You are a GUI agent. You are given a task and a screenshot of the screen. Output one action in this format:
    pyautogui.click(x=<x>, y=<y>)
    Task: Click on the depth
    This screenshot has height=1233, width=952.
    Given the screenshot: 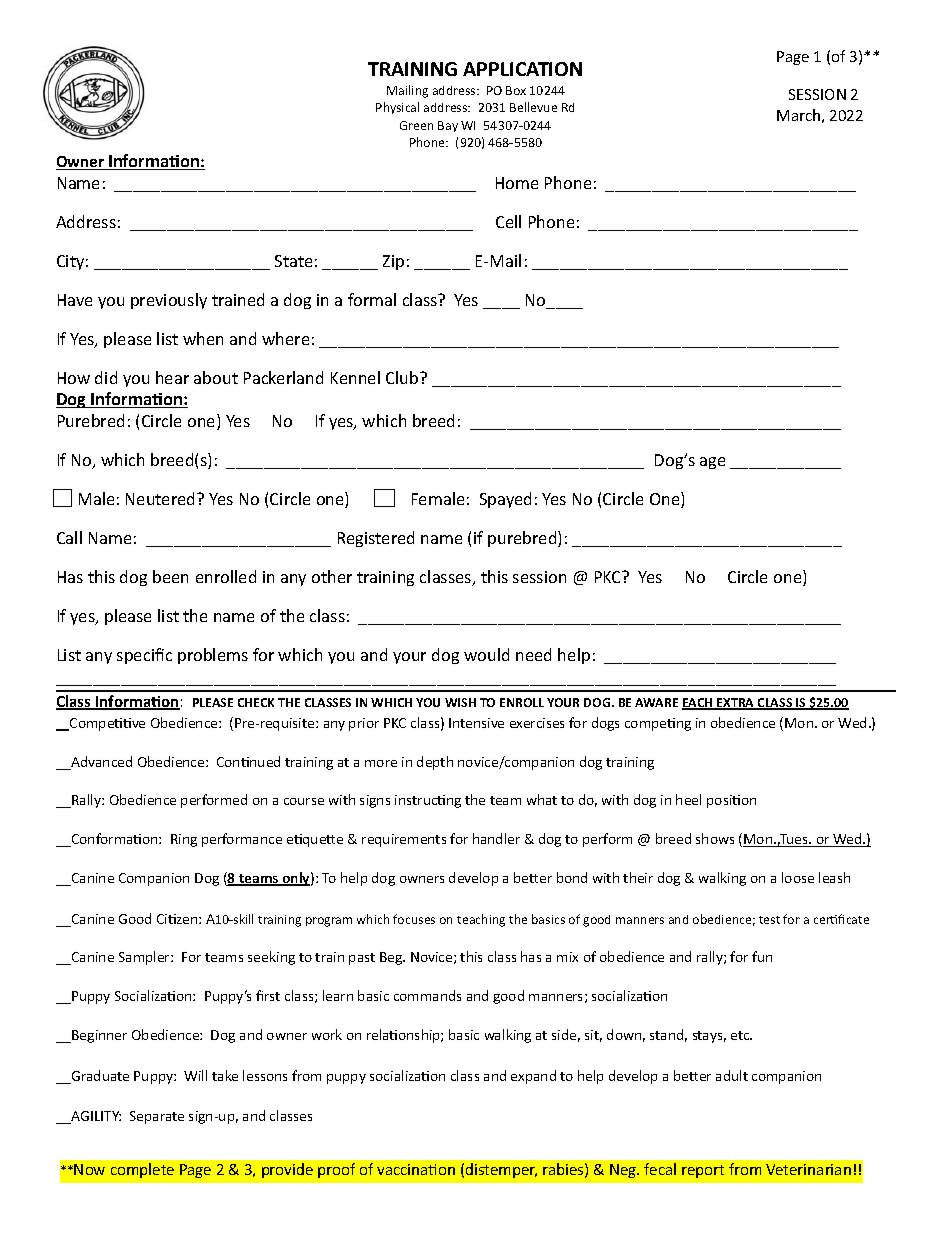 What is the action you would take?
    pyautogui.click(x=435, y=763)
